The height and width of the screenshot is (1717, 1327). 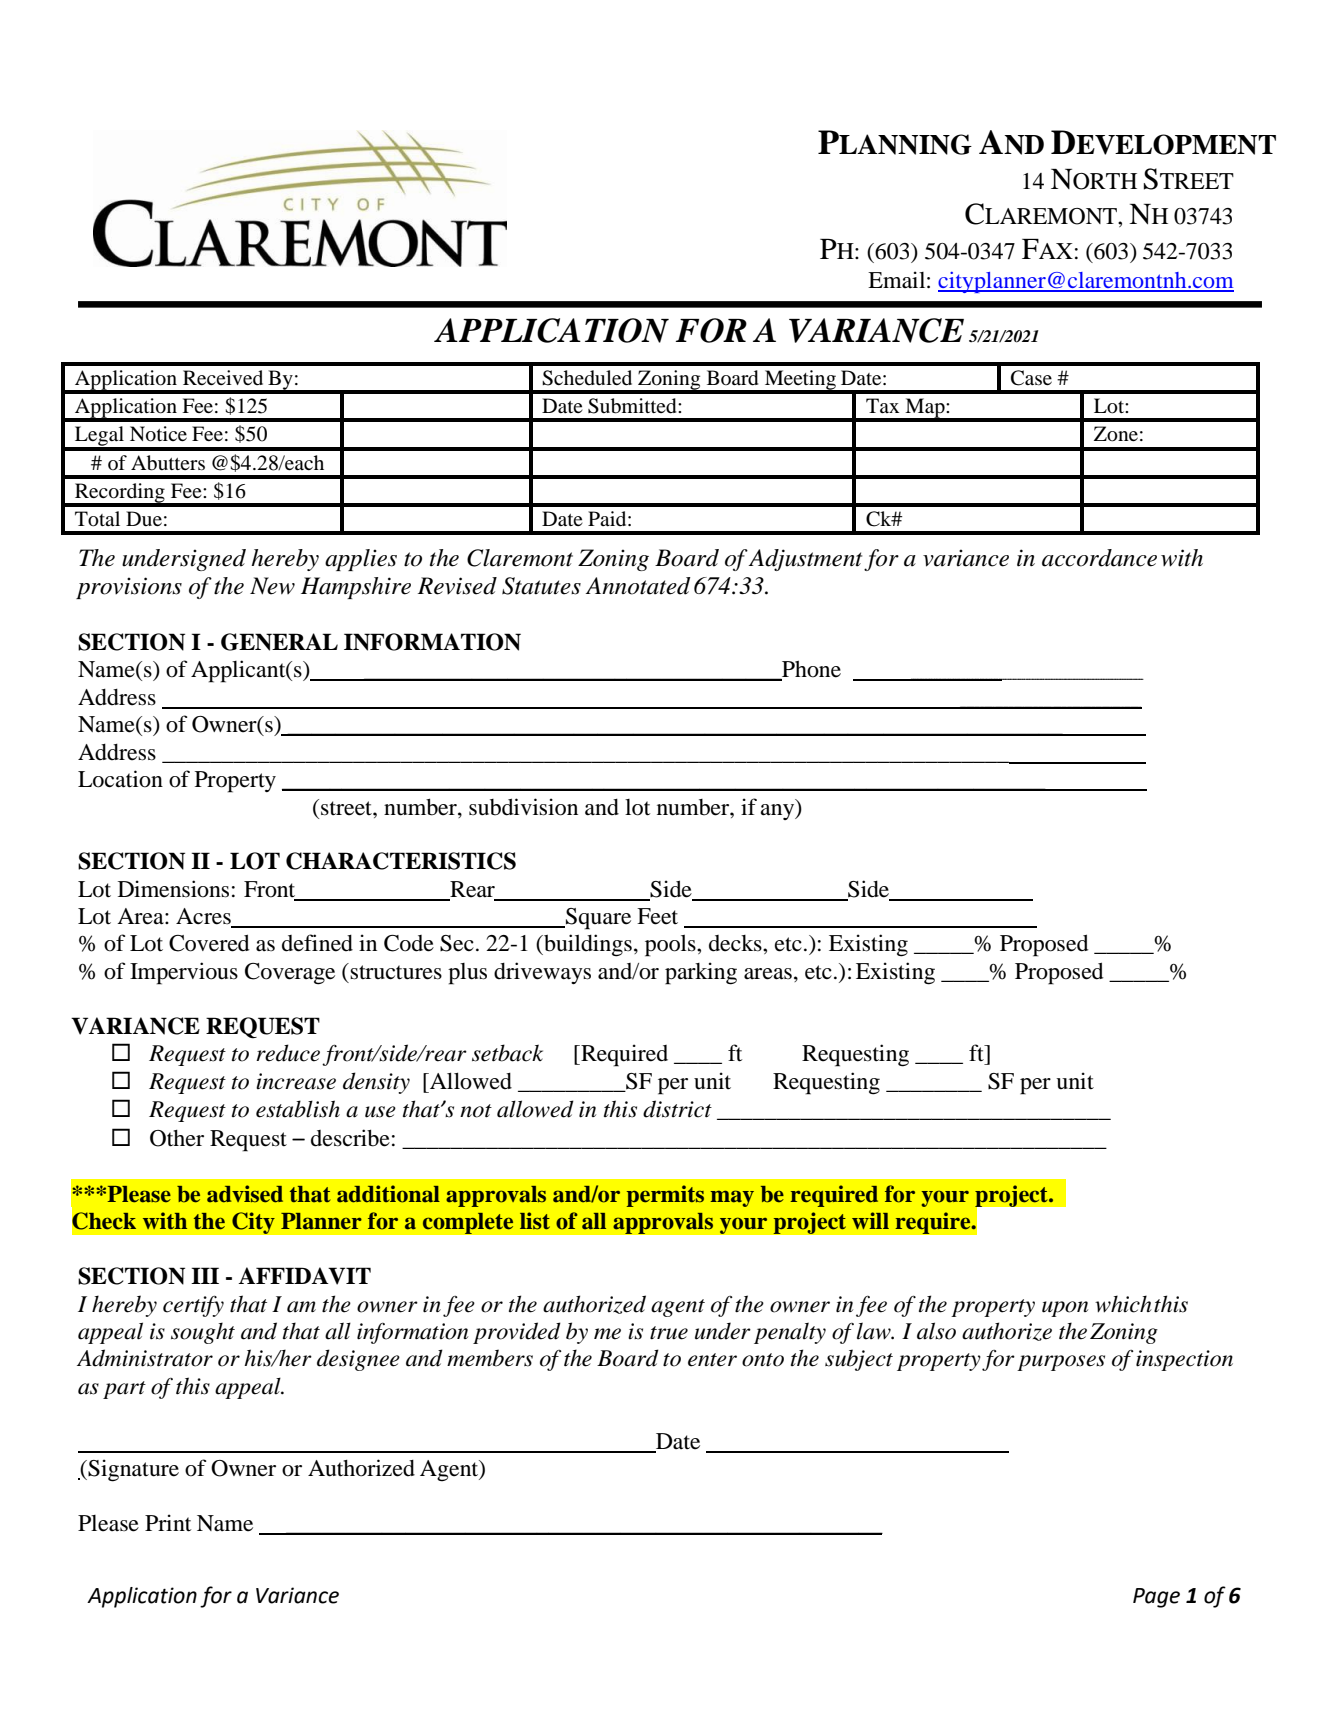 What do you see at coordinates (633, 406) in the screenshot?
I see `Submitted` at bounding box center [633, 406].
